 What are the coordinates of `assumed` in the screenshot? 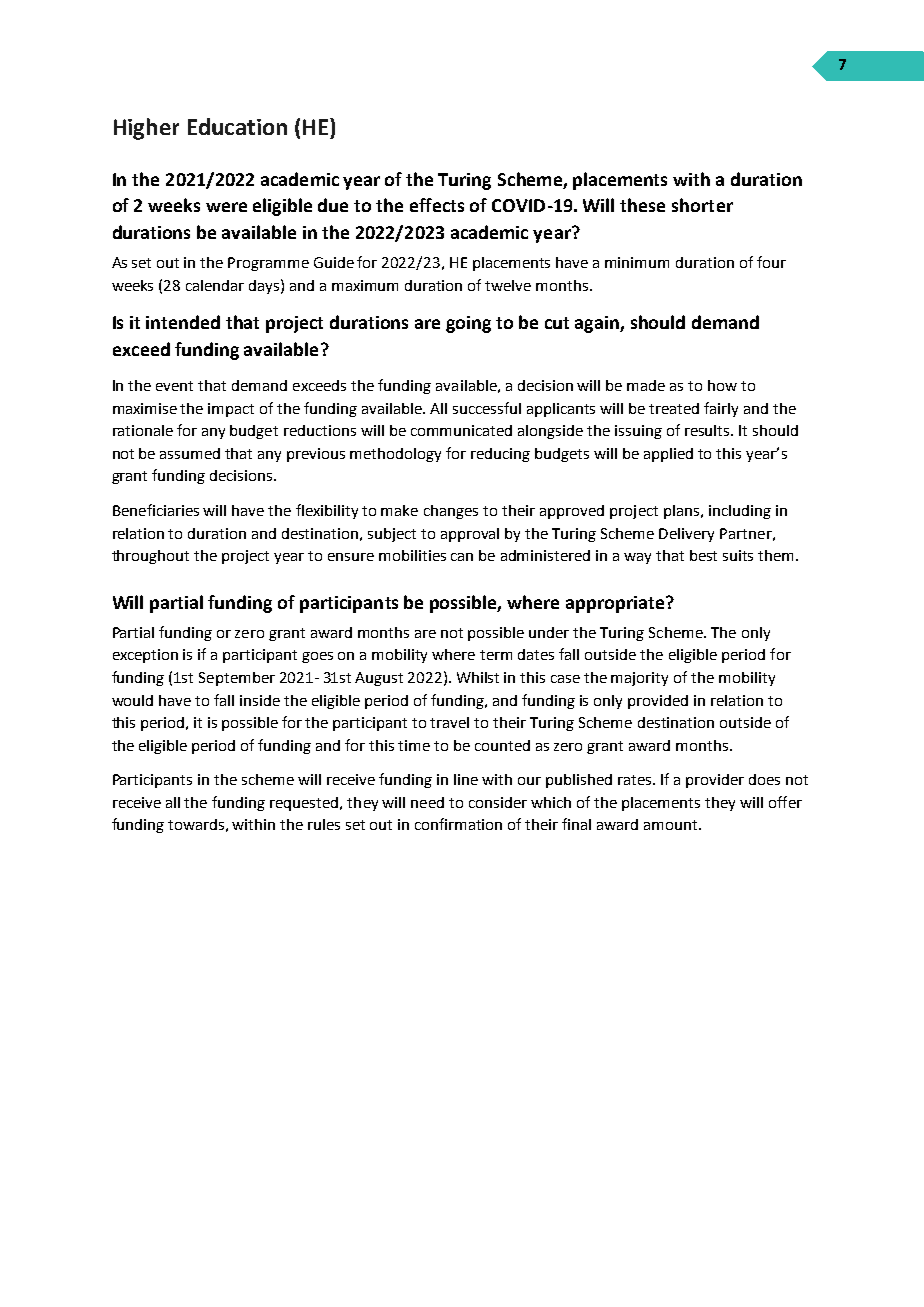 It's located at (190, 453).
